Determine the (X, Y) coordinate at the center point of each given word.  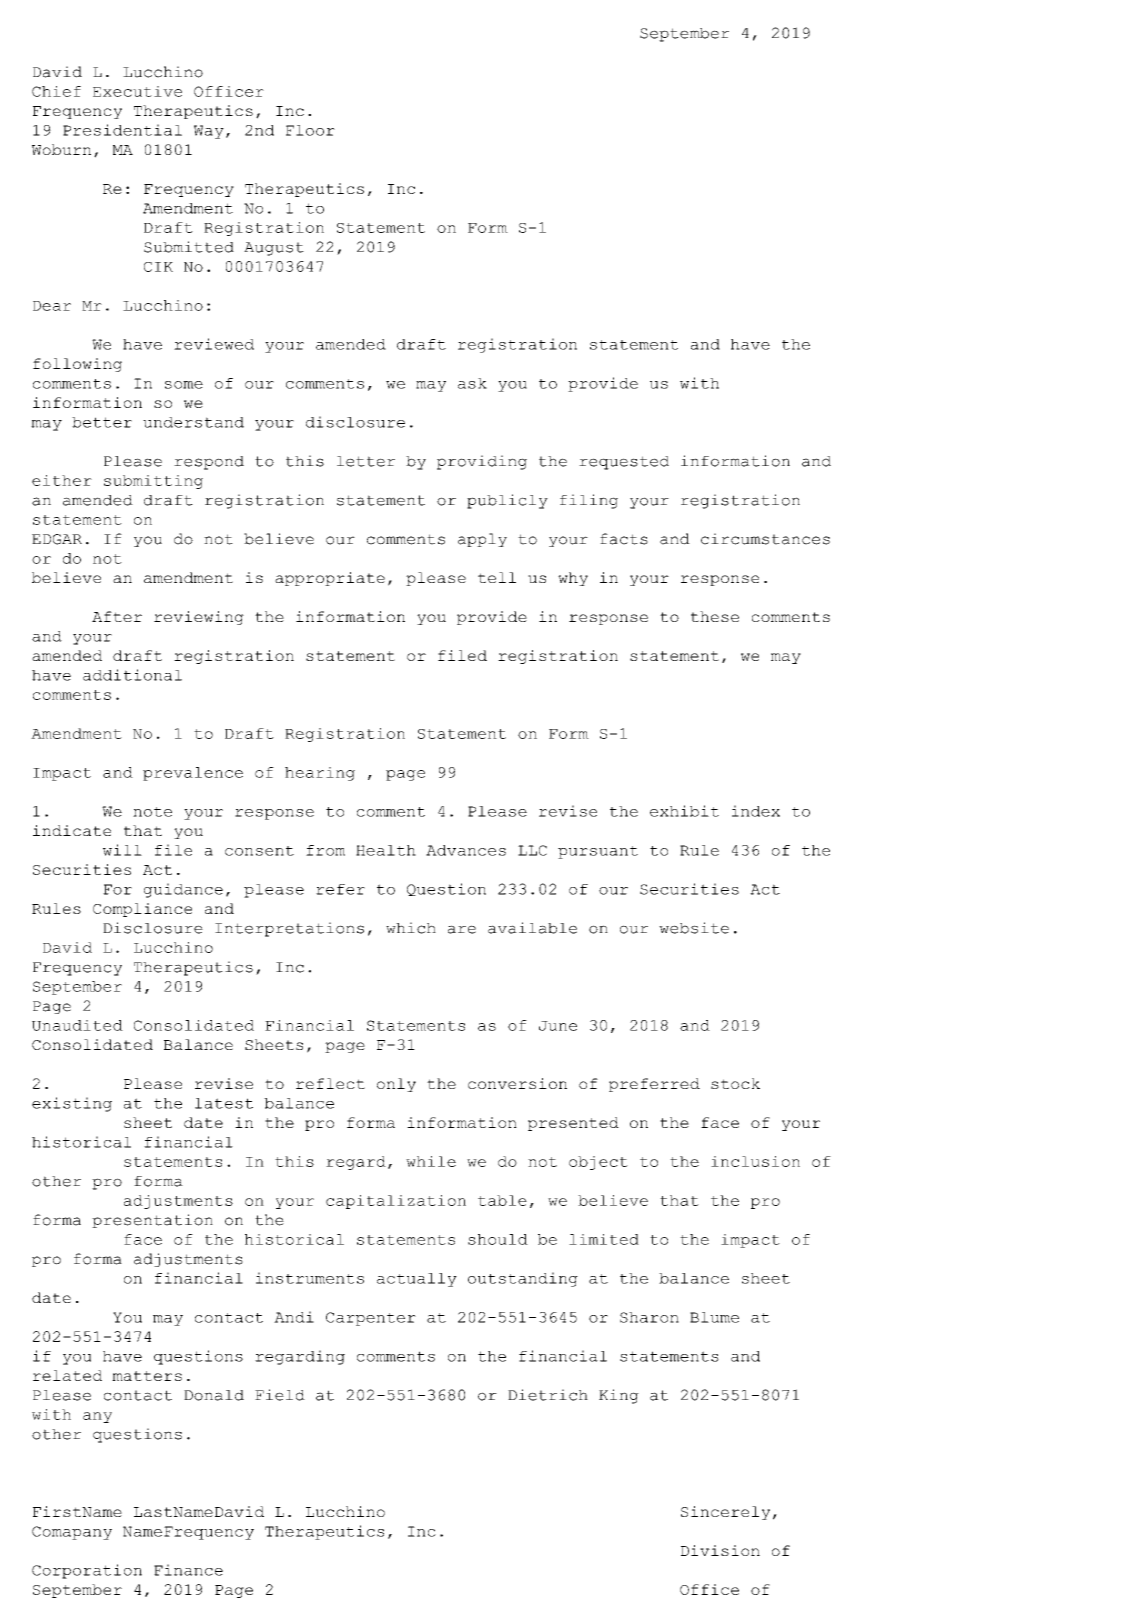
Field (280, 1395)
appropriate (330, 579)
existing (72, 1104)
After (117, 616)
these (715, 616)
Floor (310, 130)
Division (720, 1550)
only (396, 1085)
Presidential (122, 130)
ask (472, 383)
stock (735, 1083)
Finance (188, 1570)
